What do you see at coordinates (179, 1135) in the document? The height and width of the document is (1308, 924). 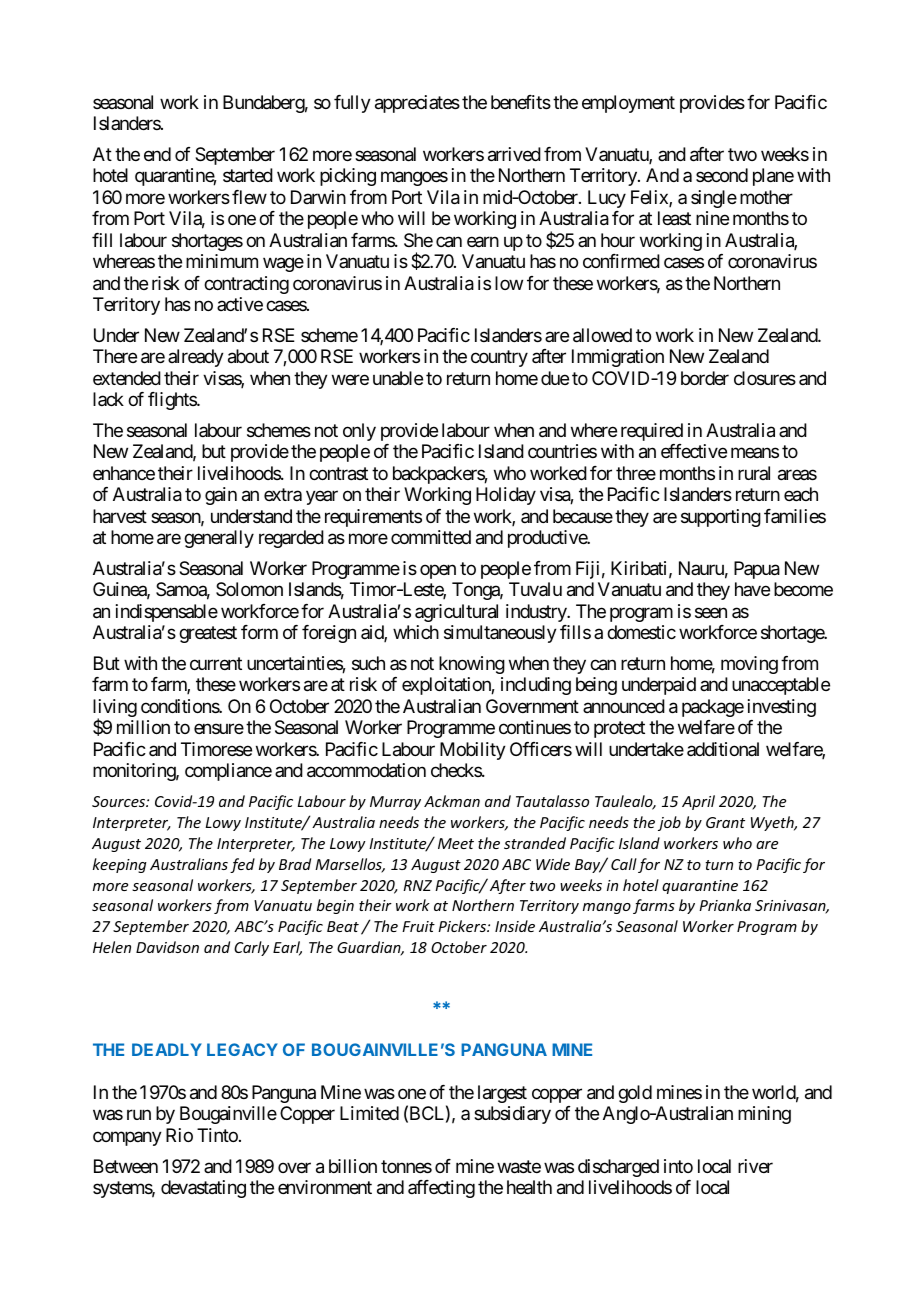 I see `Rio` at bounding box center [179, 1135].
